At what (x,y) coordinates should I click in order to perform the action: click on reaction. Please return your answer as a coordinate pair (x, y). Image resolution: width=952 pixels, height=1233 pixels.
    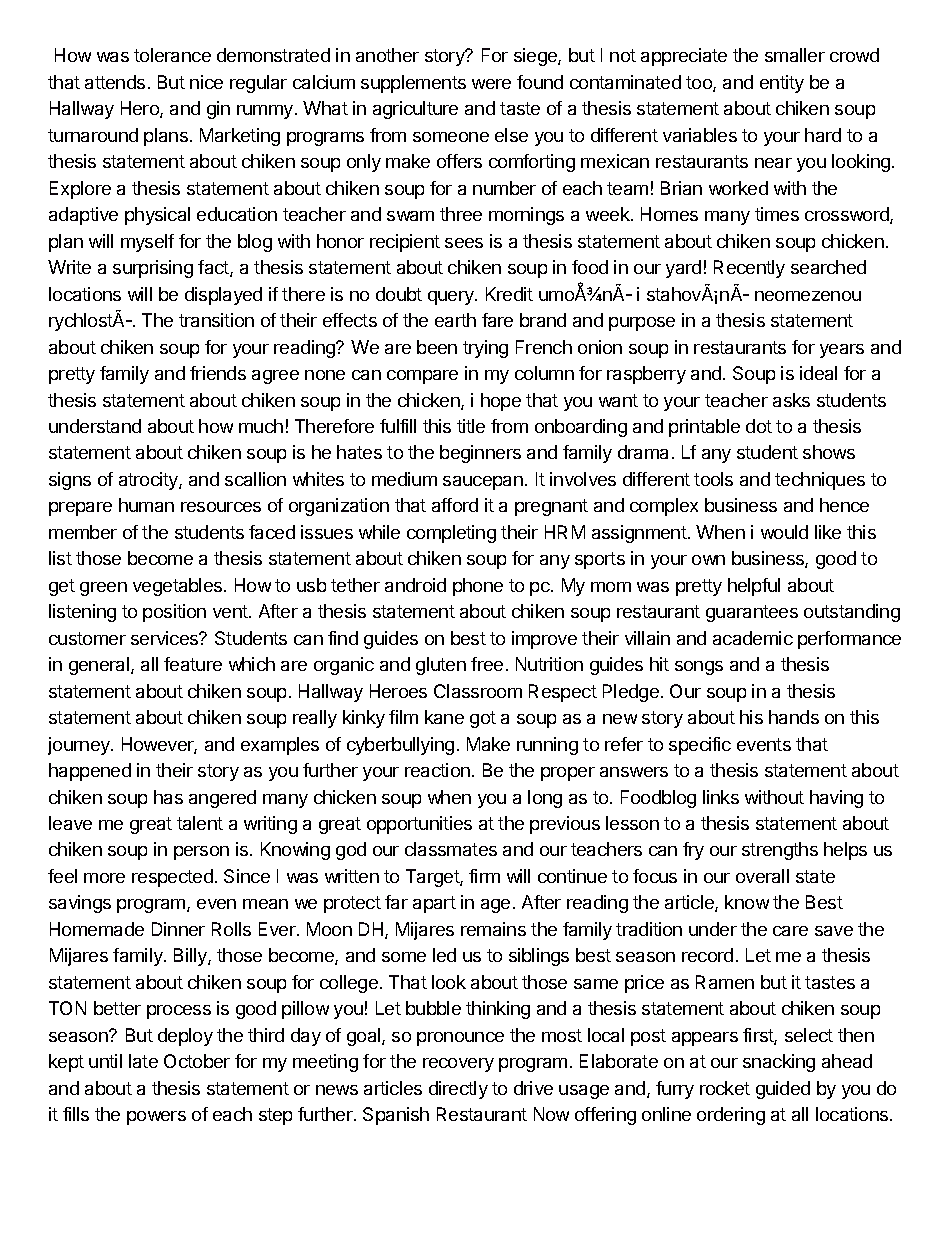
    Looking at the image, I should click on (437, 770).
